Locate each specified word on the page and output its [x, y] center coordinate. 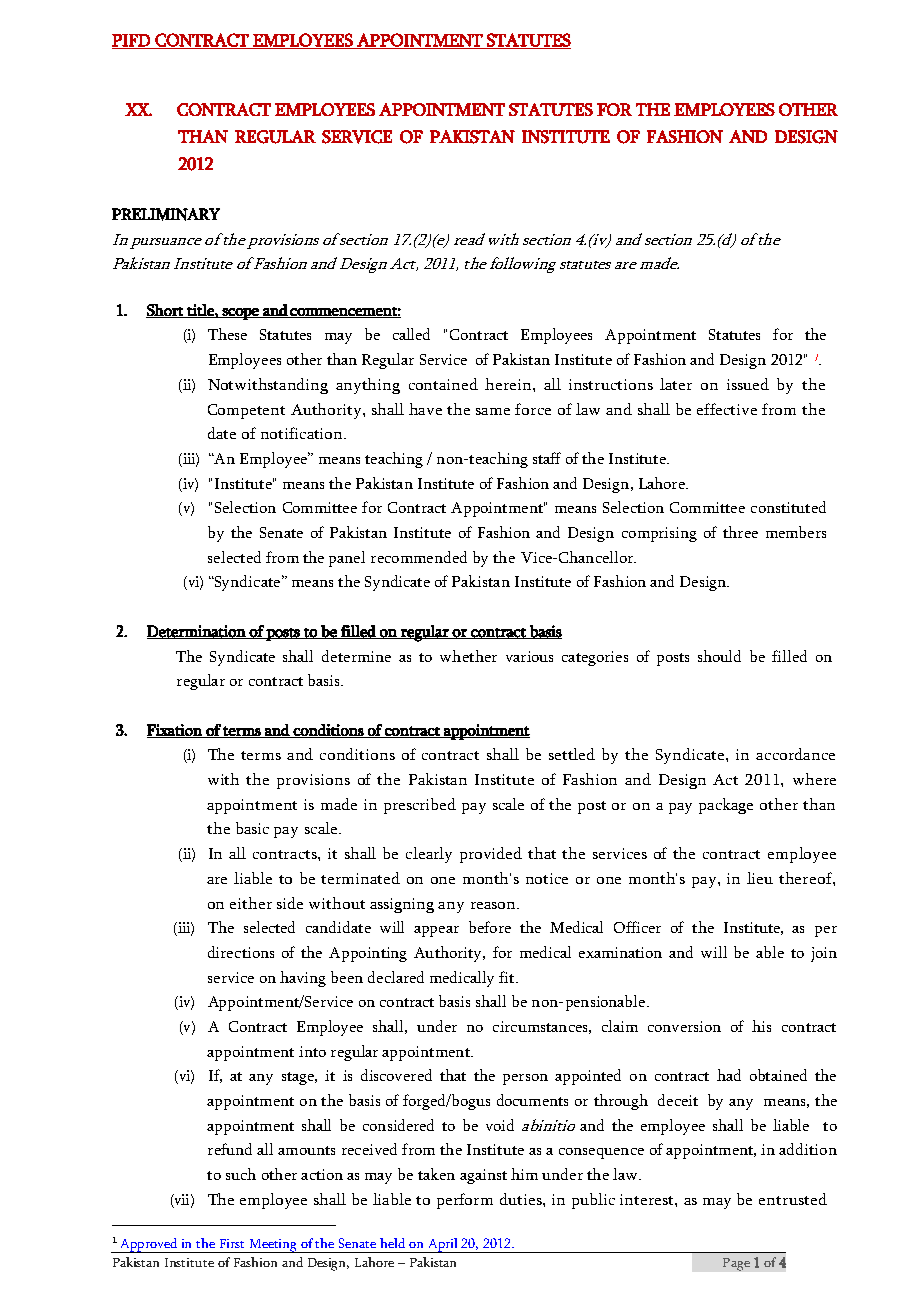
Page [736, 1264]
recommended [419, 557]
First [232, 1243]
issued [748, 384]
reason [494, 905]
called [411, 334]
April [443, 1245]
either [251, 903]
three [740, 532]
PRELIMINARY [166, 214]
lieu [760, 878]
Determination [197, 632]
